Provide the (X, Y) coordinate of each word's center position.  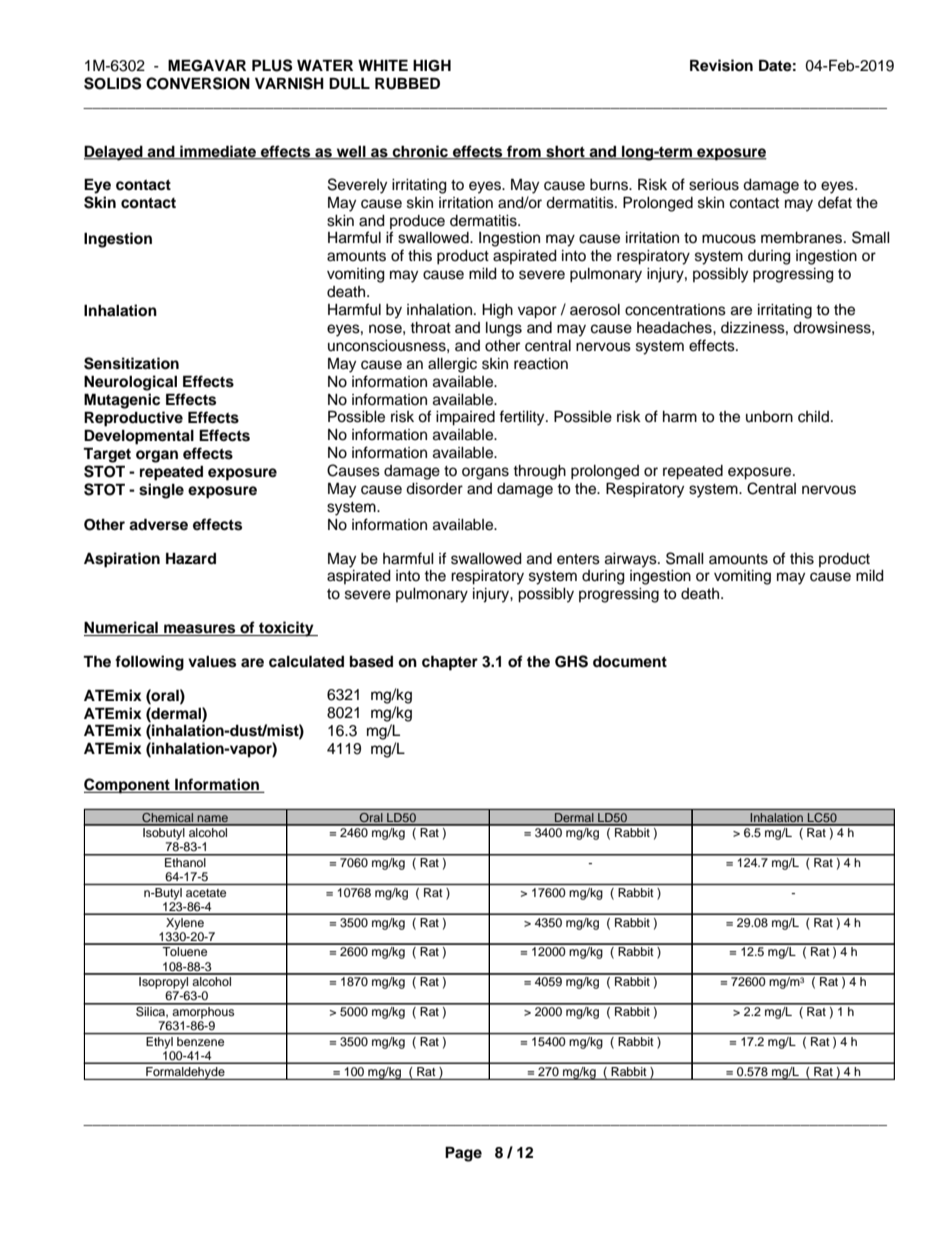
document (630, 662)
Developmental (139, 437)
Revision (721, 65)
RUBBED (407, 83)
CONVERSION (198, 83)
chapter (450, 663)
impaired (465, 418)
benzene (200, 1041)
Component (128, 786)
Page (463, 1154)
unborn (769, 417)
